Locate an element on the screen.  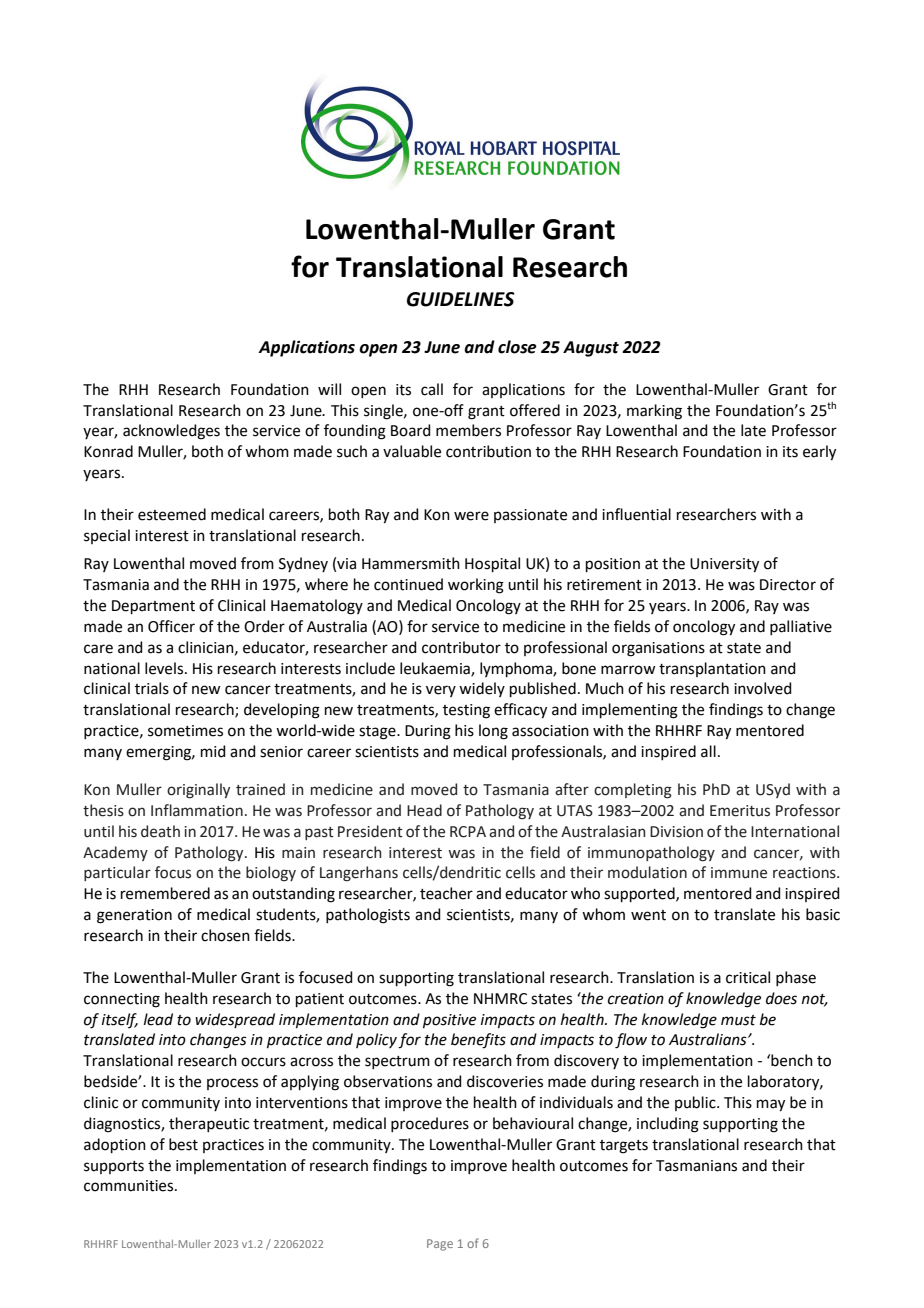
contributor is located at coordinates (461, 647).
